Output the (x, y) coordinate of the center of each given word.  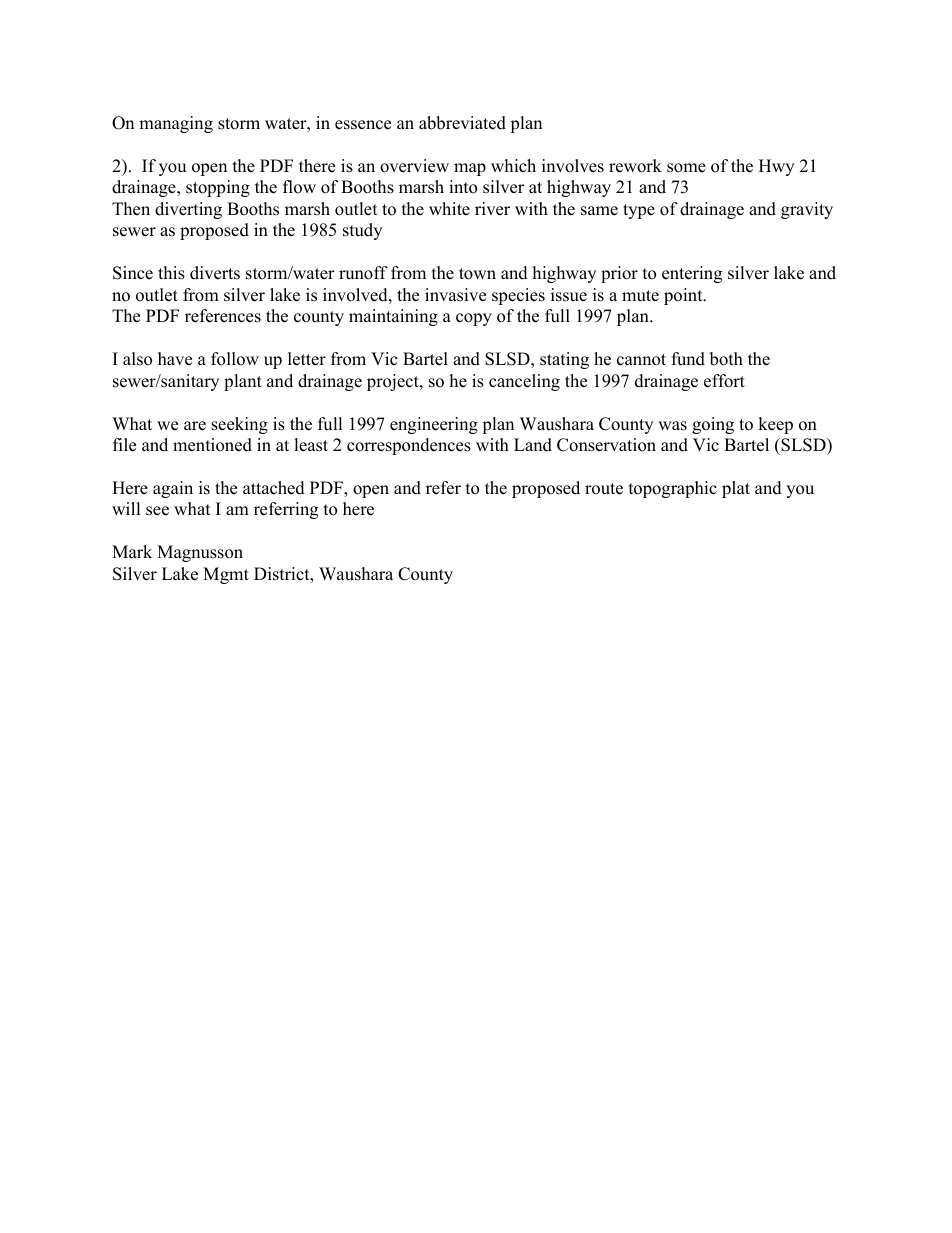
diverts (215, 273)
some (686, 168)
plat (736, 489)
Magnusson (200, 553)
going (713, 425)
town (477, 274)
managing (176, 124)
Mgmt (226, 575)
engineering (434, 425)
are (195, 426)
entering (692, 274)
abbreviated (462, 123)
